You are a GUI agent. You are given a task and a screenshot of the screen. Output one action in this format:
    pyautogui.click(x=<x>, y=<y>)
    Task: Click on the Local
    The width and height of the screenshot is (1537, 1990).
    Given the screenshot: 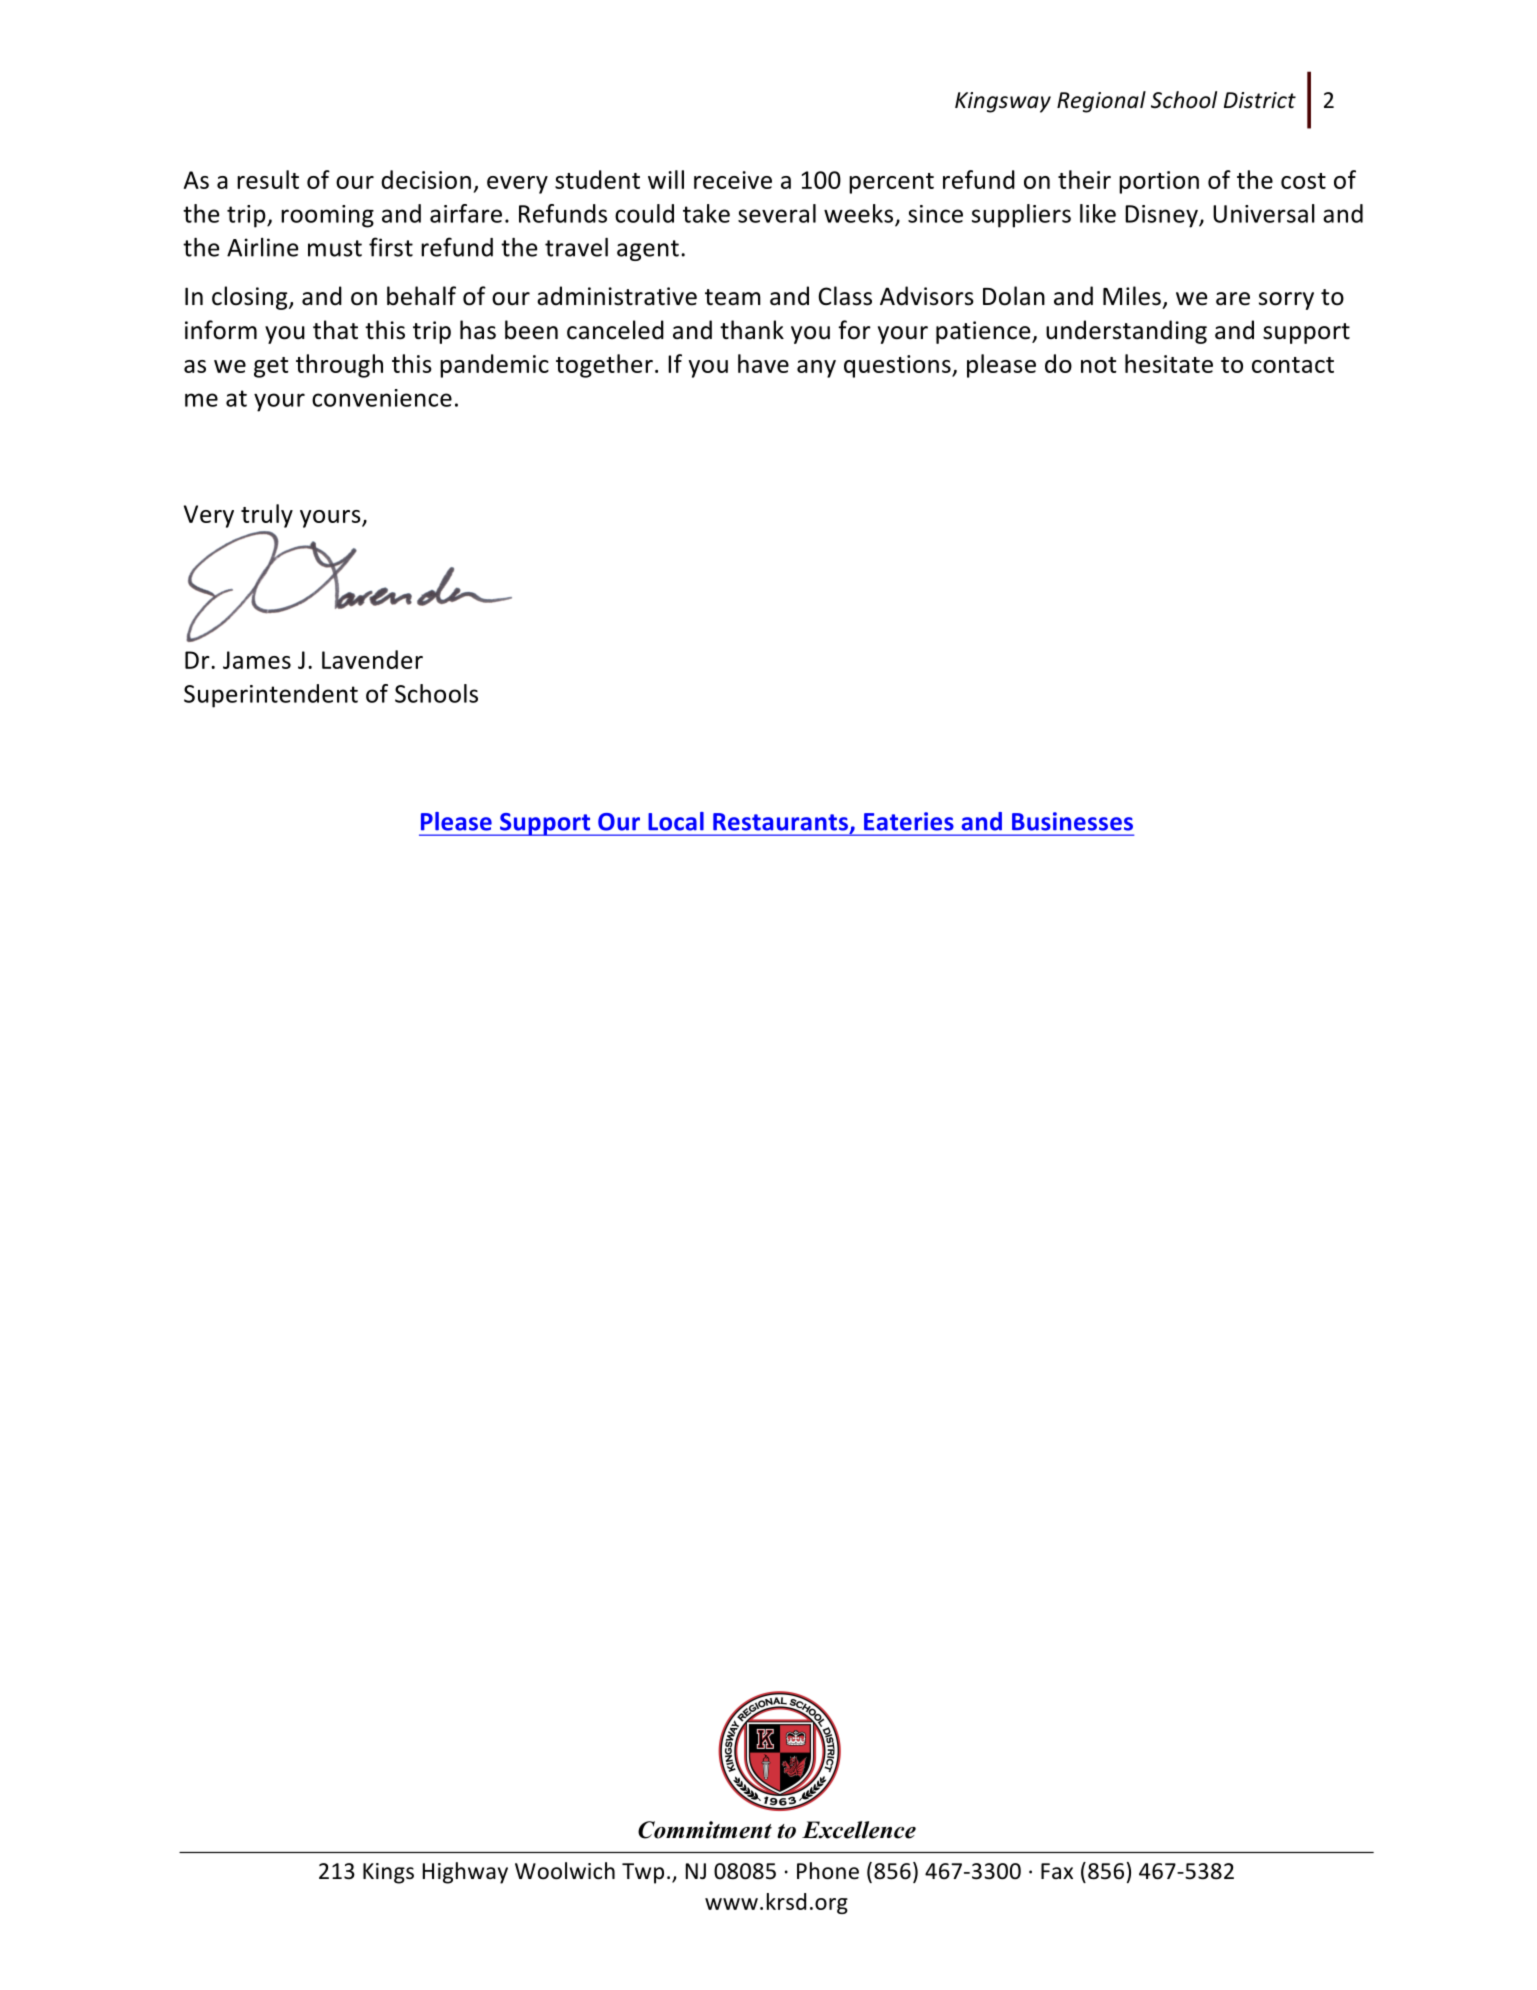 What is the action you would take?
    pyautogui.click(x=676, y=821)
